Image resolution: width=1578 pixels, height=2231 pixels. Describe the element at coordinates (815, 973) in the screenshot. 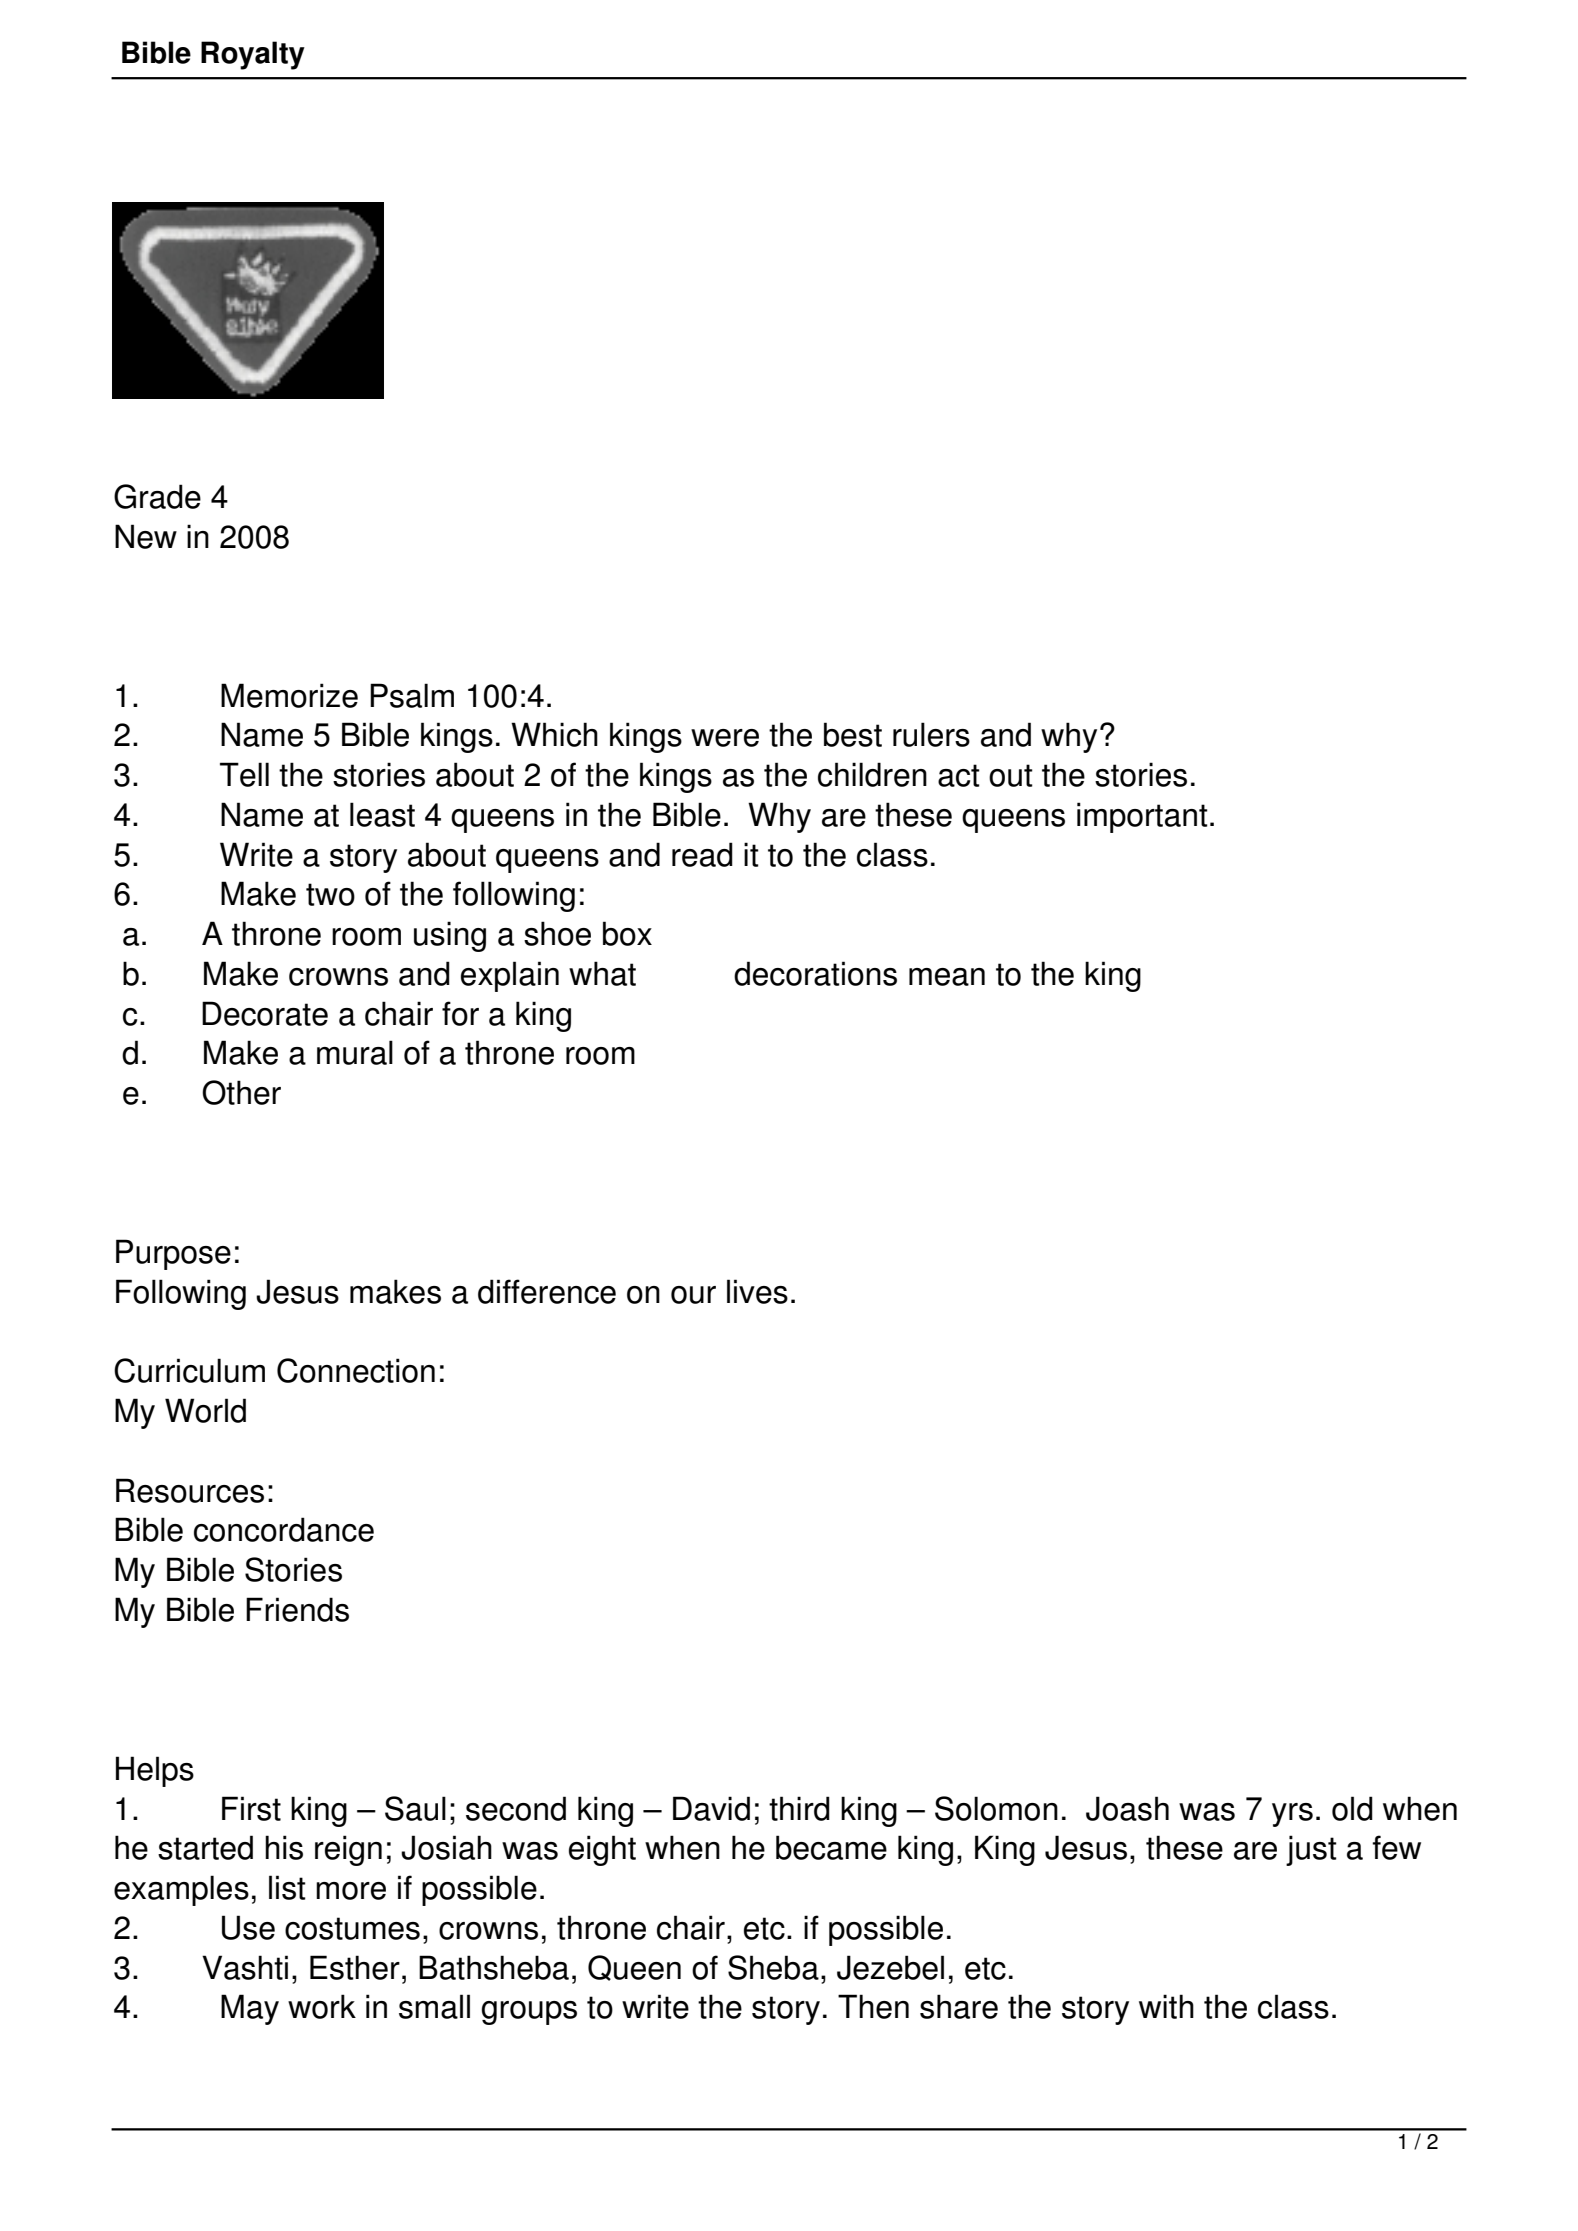

I see `decorations` at that location.
